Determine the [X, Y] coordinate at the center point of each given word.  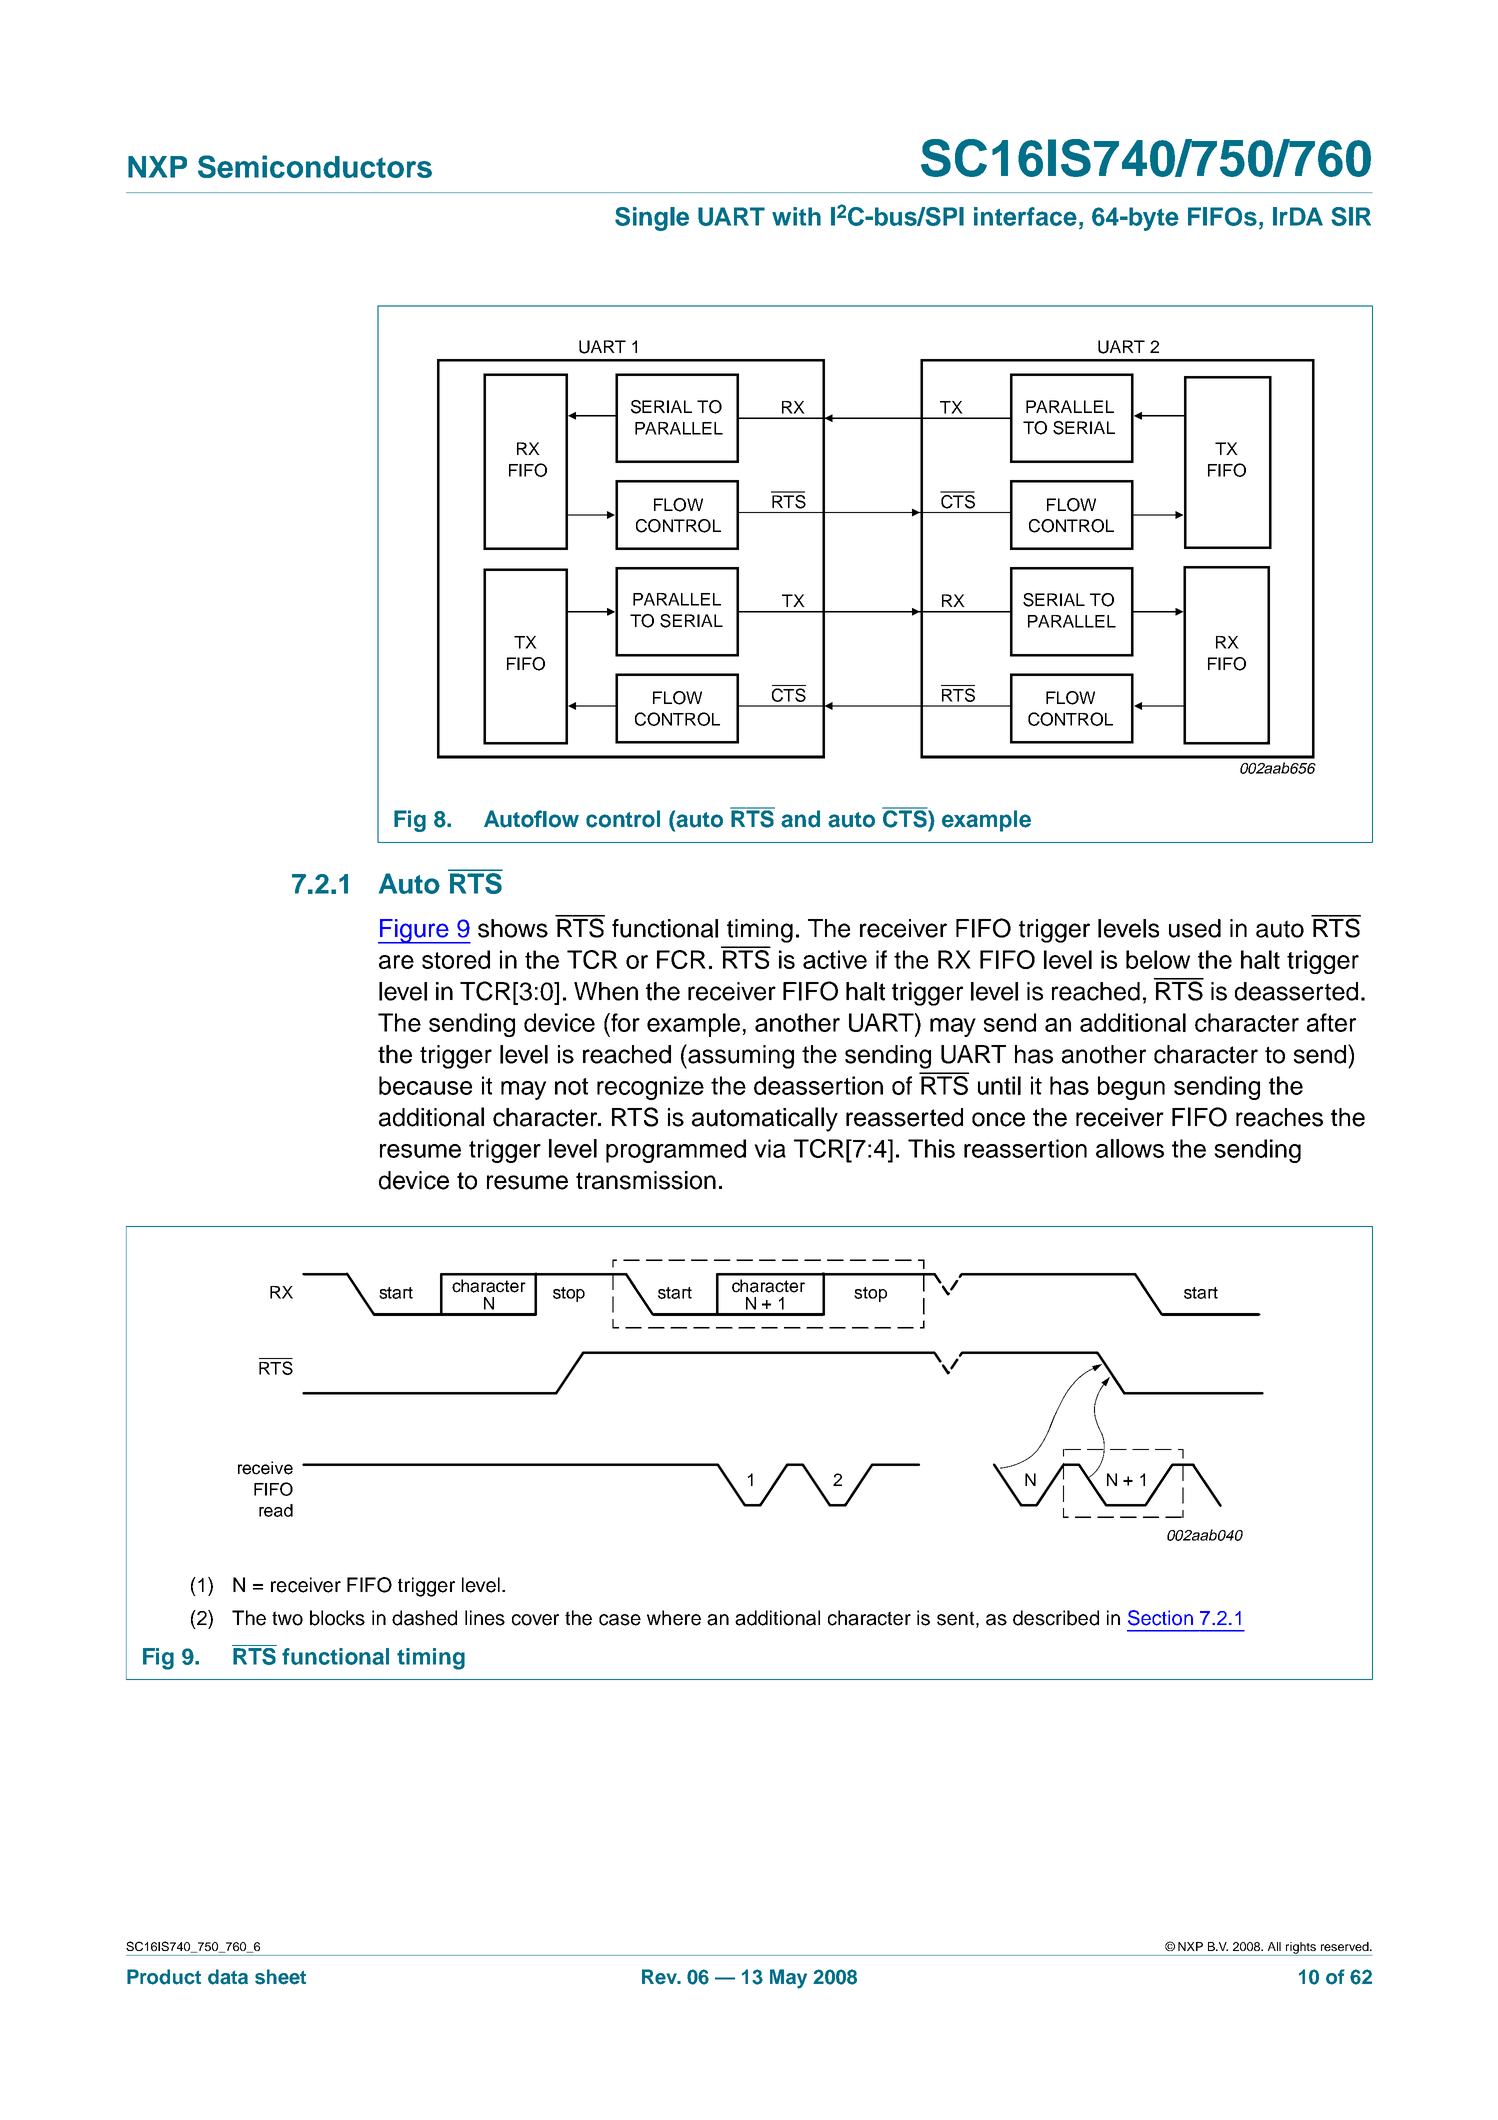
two [287, 1618]
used [1195, 928]
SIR [1351, 216]
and [800, 819]
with [796, 216]
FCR [681, 959]
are [396, 962]
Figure [414, 931]
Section [1160, 1618]
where [674, 1618]
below [1158, 959]
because [425, 1085]
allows [1130, 1148]
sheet [280, 1977]
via [770, 1148]
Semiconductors [315, 166]
